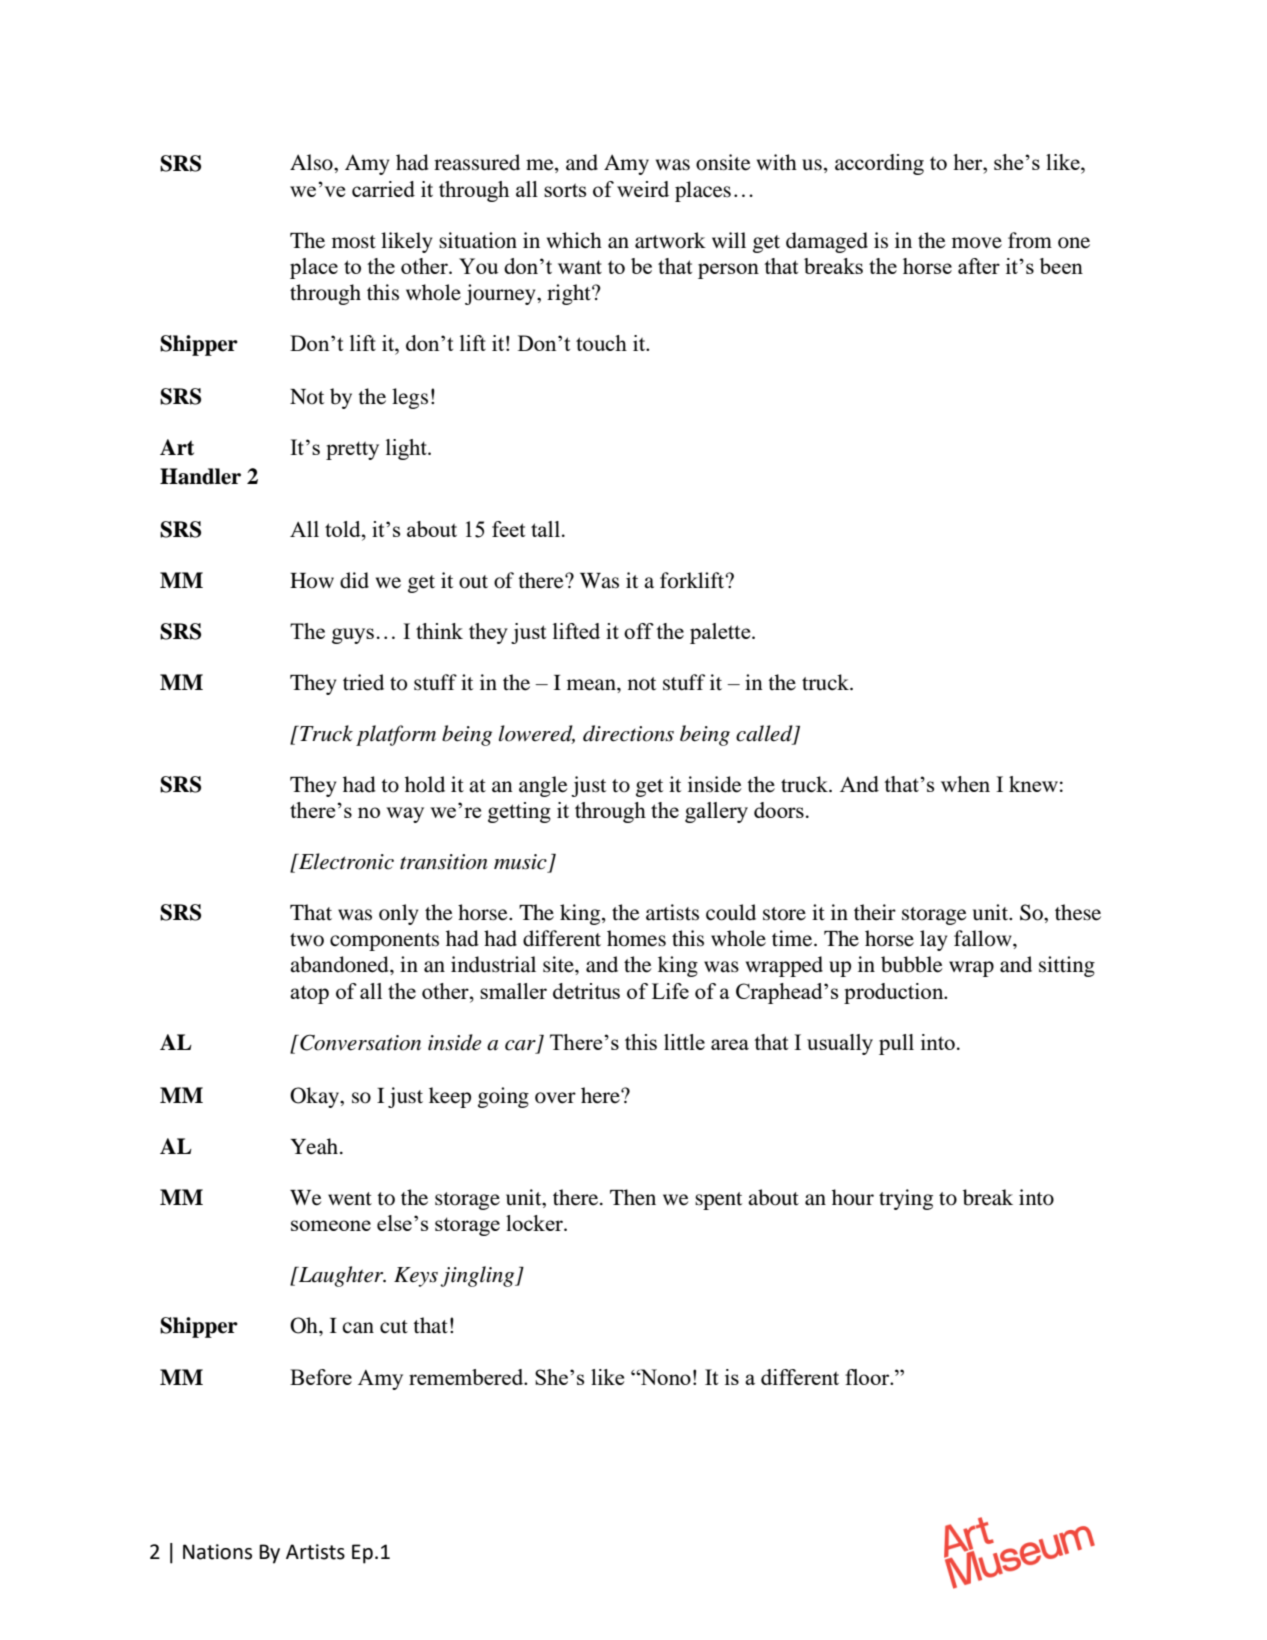 The height and width of the screenshot is (1640, 1267). Describe the element at coordinates (467, 1377) in the screenshot. I see `remembered` at that location.
